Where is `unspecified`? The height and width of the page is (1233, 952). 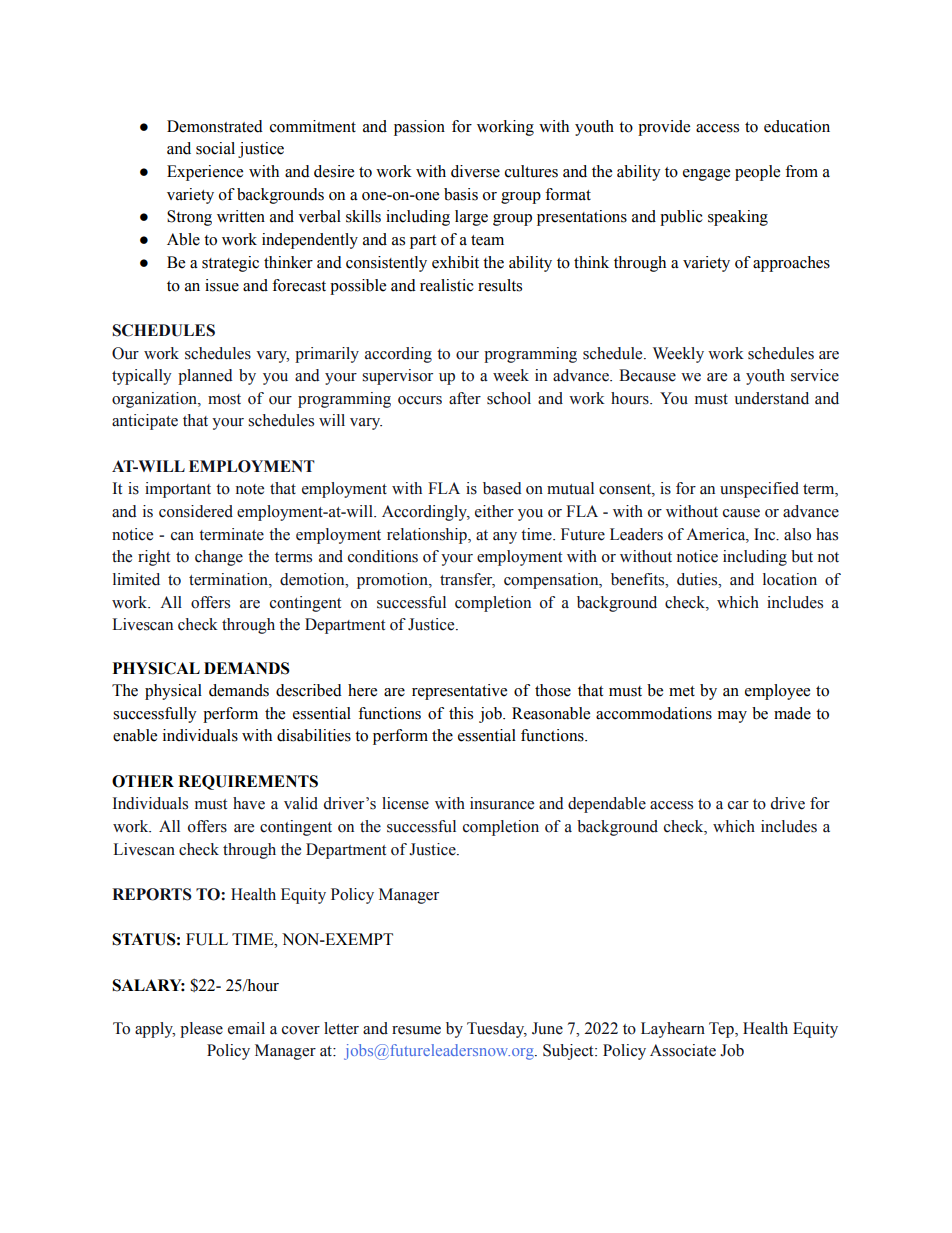 unspecified is located at coordinates (759, 490).
